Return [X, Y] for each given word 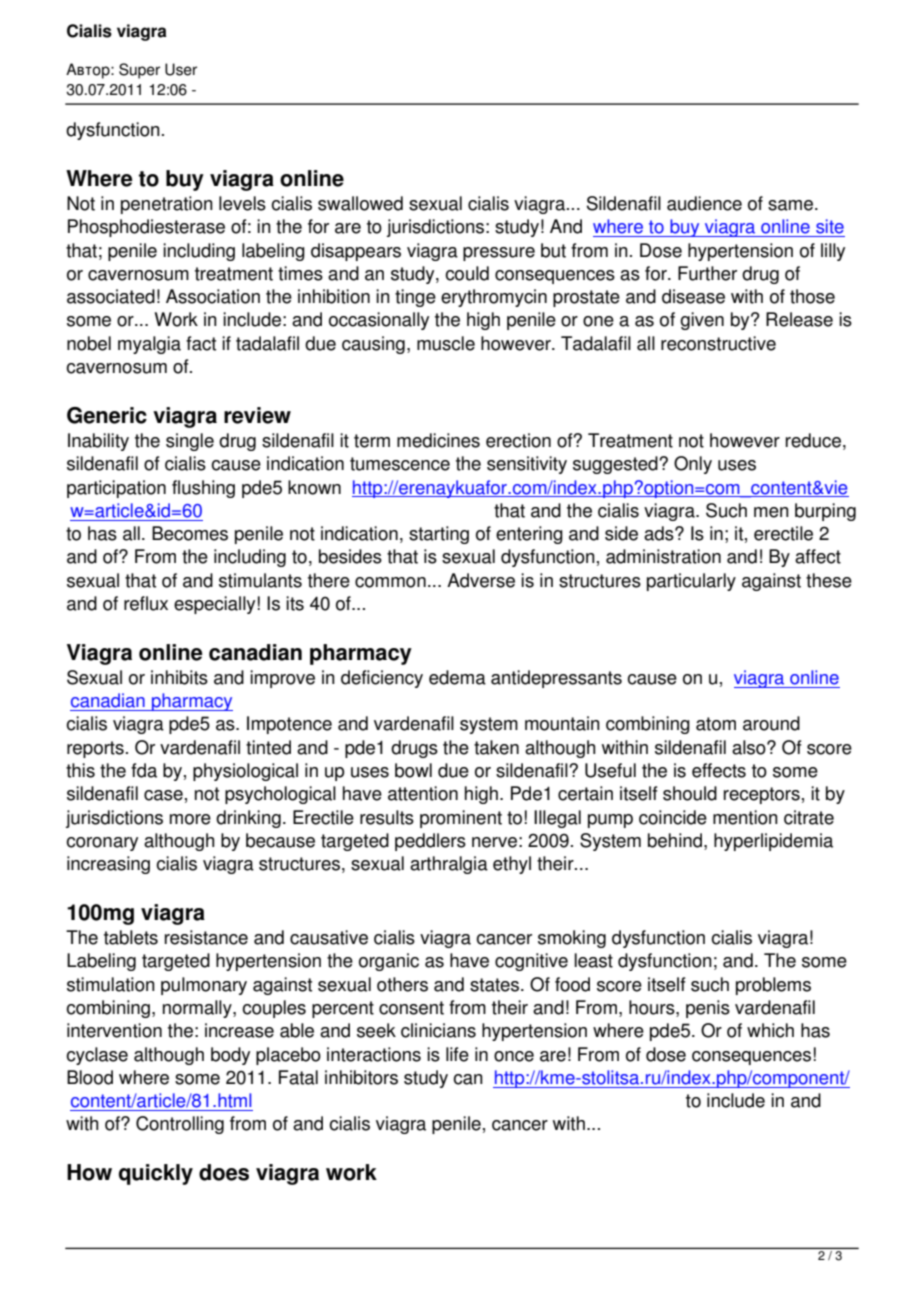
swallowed [360, 203]
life [457, 1054]
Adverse [481, 580]
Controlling [180, 1125]
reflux [146, 603]
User [181, 69]
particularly [691, 582]
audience [704, 203]
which [770, 1030]
